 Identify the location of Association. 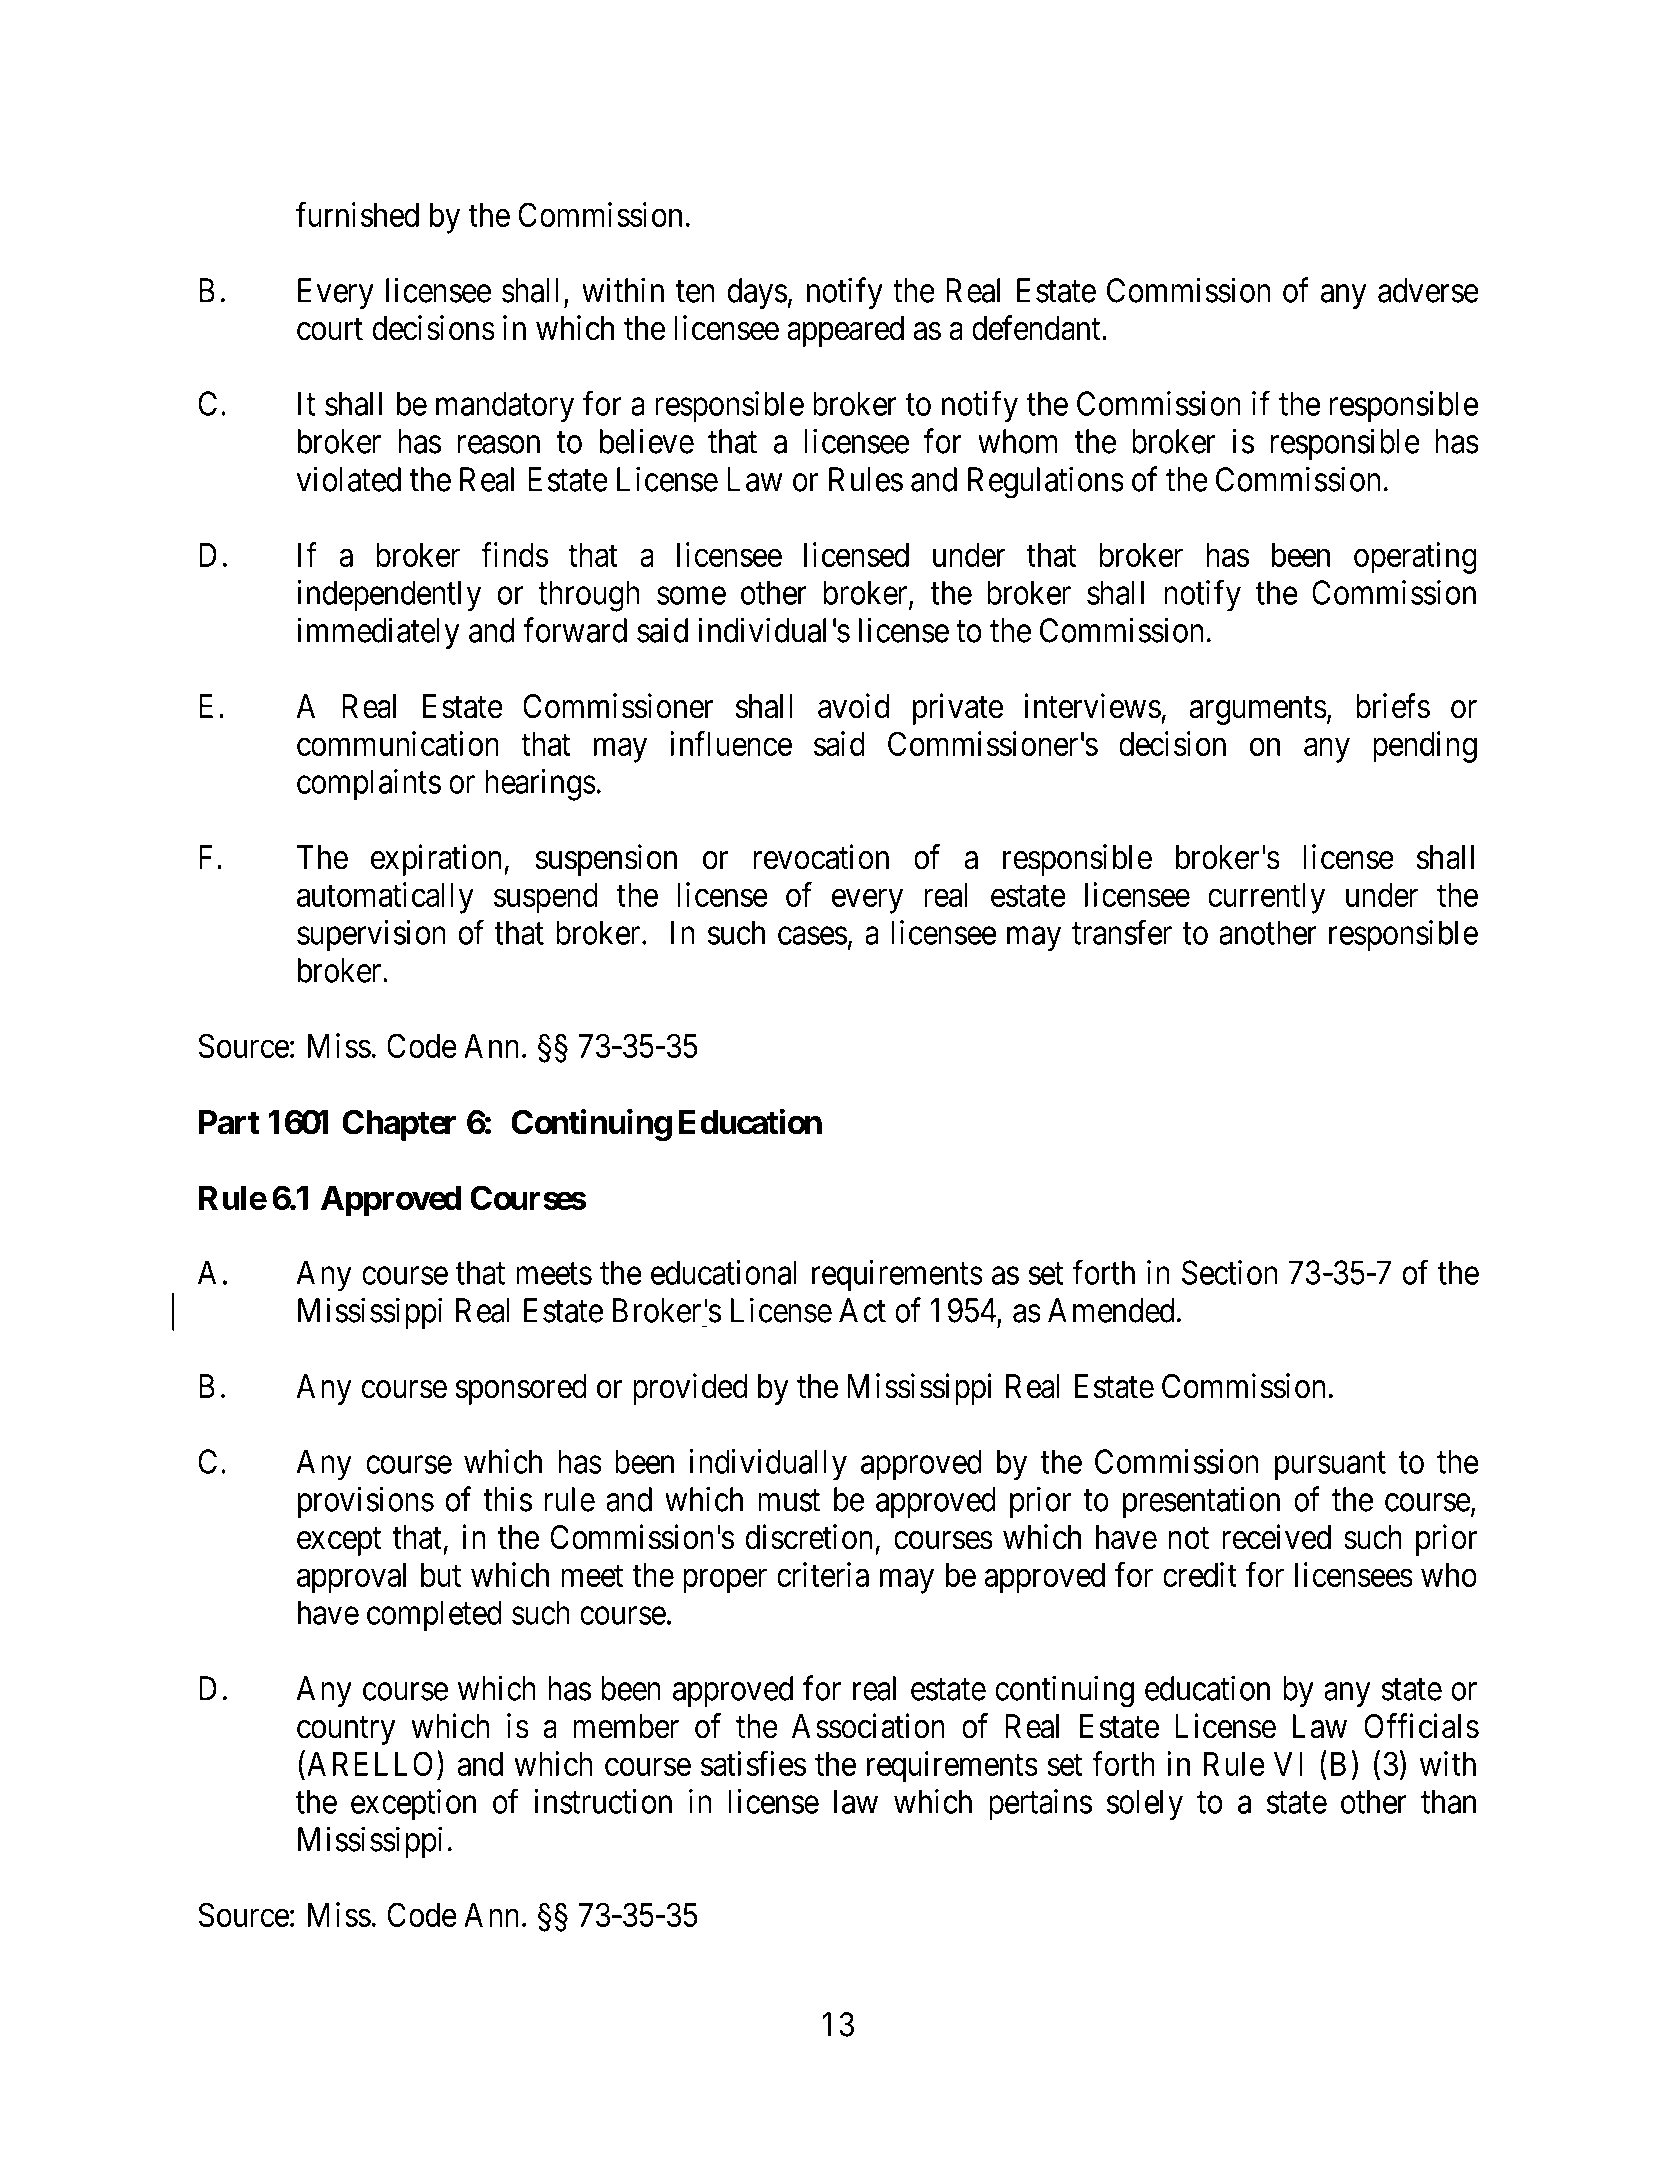
(868, 1726).
